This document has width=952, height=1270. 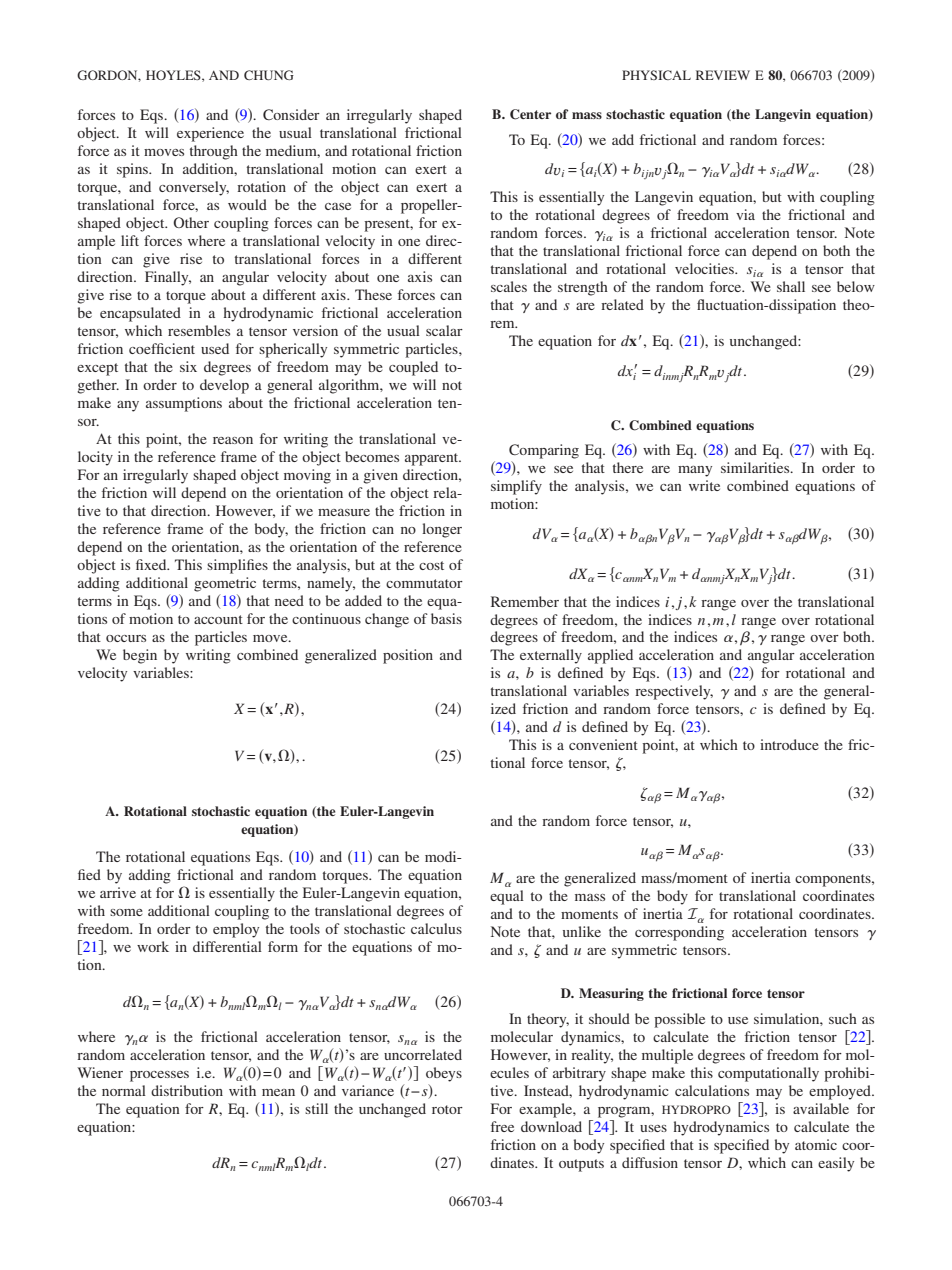 What do you see at coordinates (159, 1076) in the document?
I see `processes` at bounding box center [159, 1076].
